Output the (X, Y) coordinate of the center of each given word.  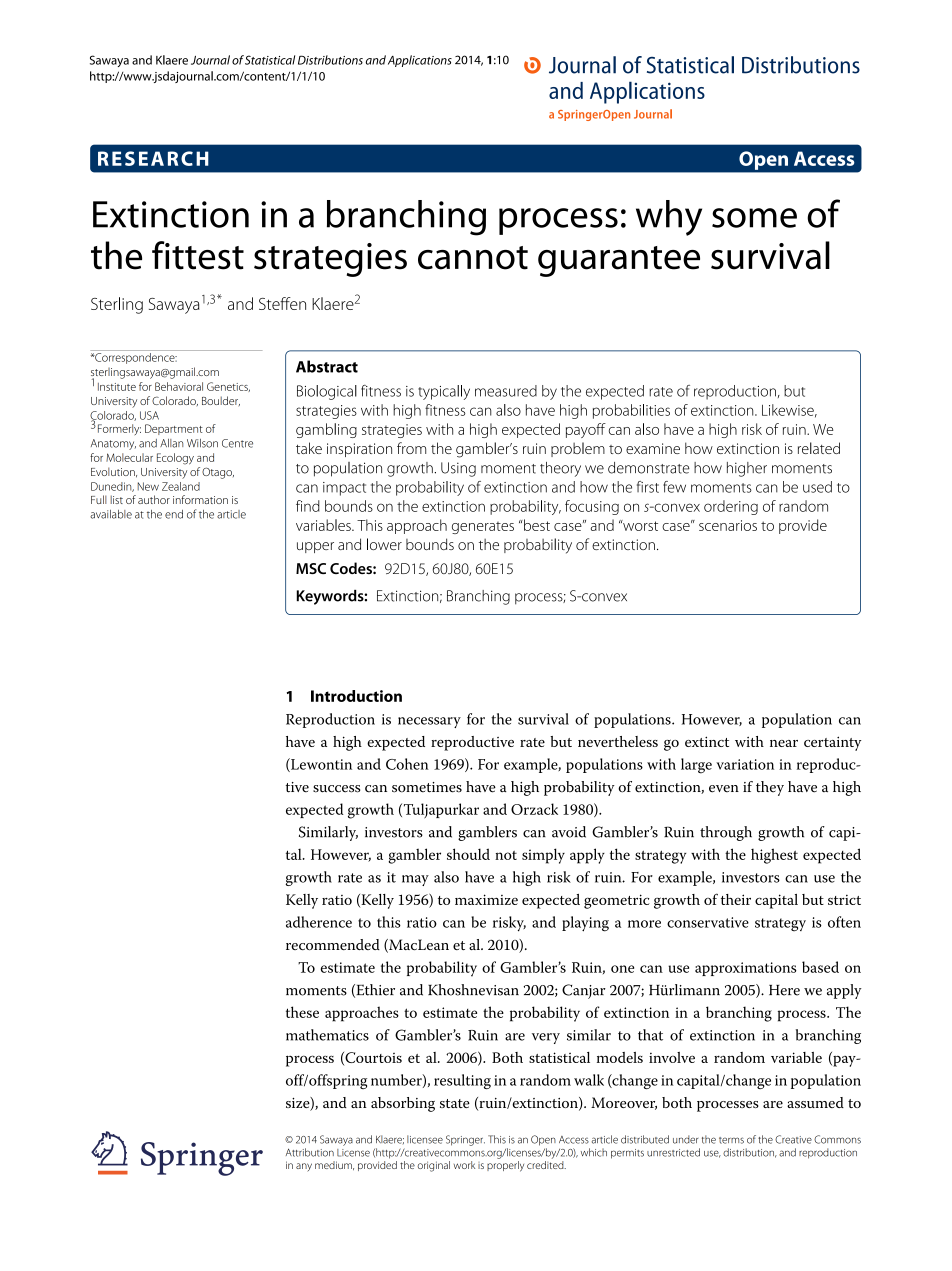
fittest (198, 255)
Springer (465, 1140)
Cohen (407, 764)
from (411, 448)
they (770, 788)
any (304, 1167)
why (669, 218)
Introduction (356, 696)
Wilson (202, 443)
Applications (420, 61)
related (819, 448)
